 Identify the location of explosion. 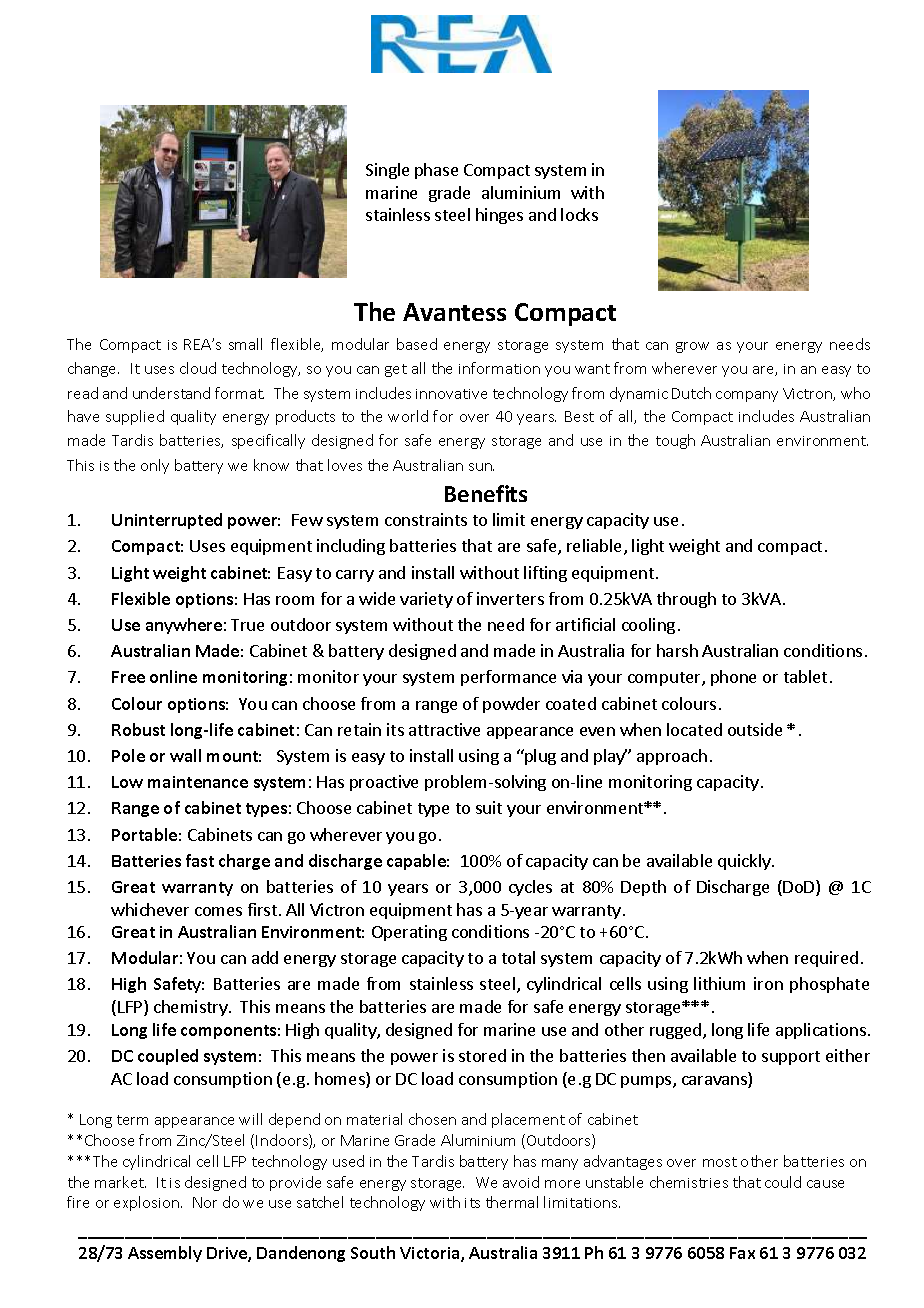
(148, 1203).
